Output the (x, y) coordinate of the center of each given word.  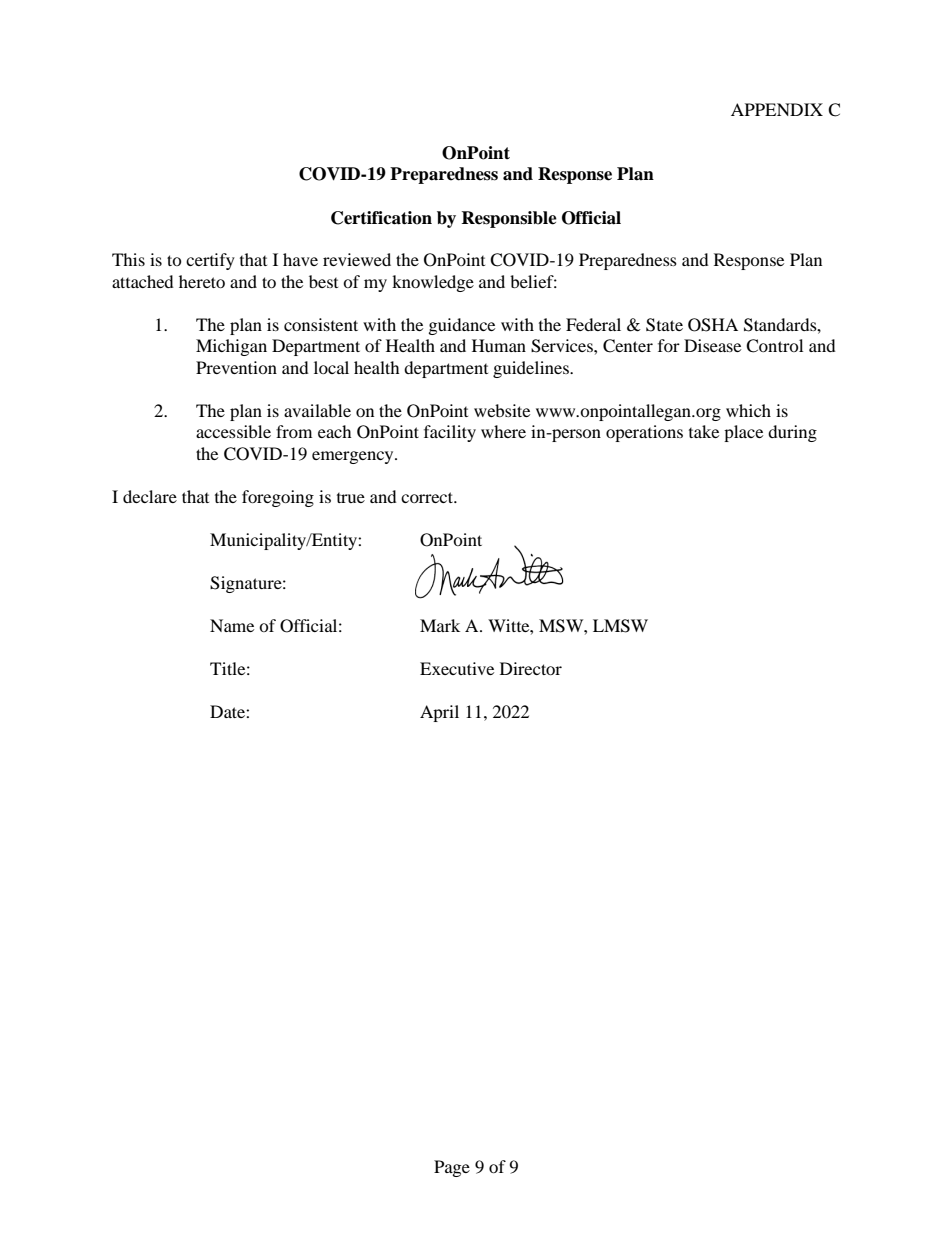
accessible (233, 431)
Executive (457, 668)
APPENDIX (777, 109)
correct (428, 497)
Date (228, 711)
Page (452, 1168)
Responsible (509, 219)
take (704, 431)
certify (210, 261)
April (439, 713)
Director (531, 668)
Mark (440, 625)
